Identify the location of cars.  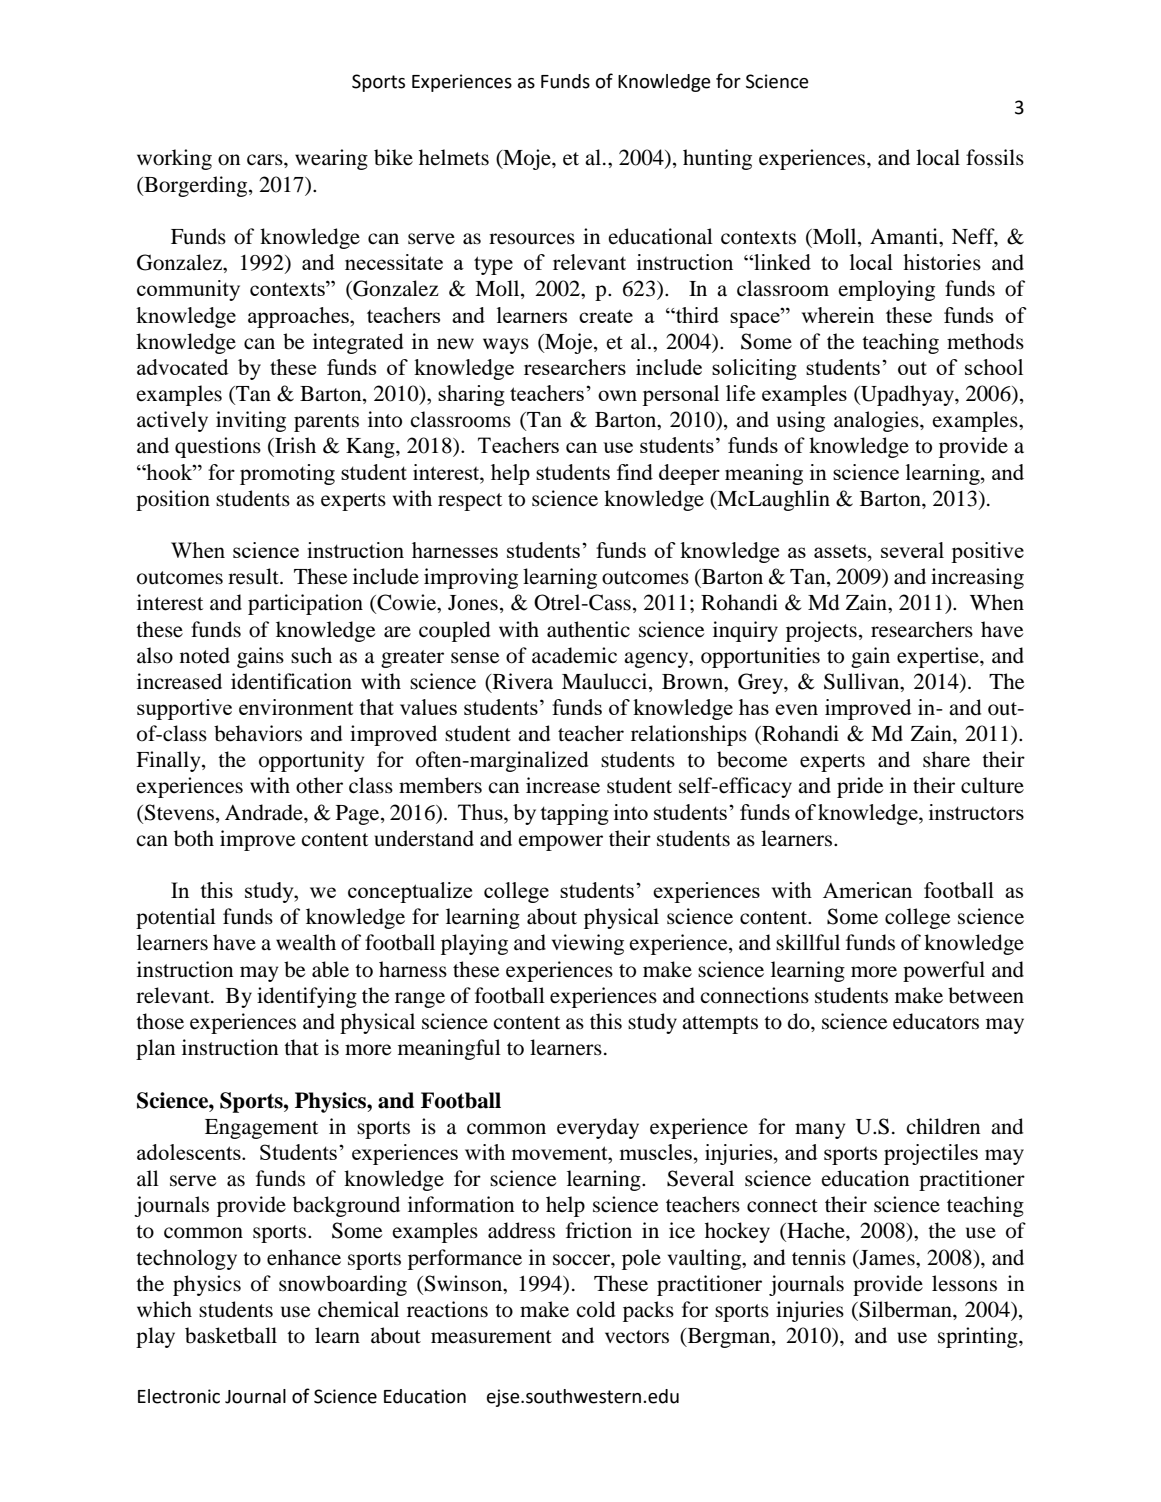
(266, 160).
